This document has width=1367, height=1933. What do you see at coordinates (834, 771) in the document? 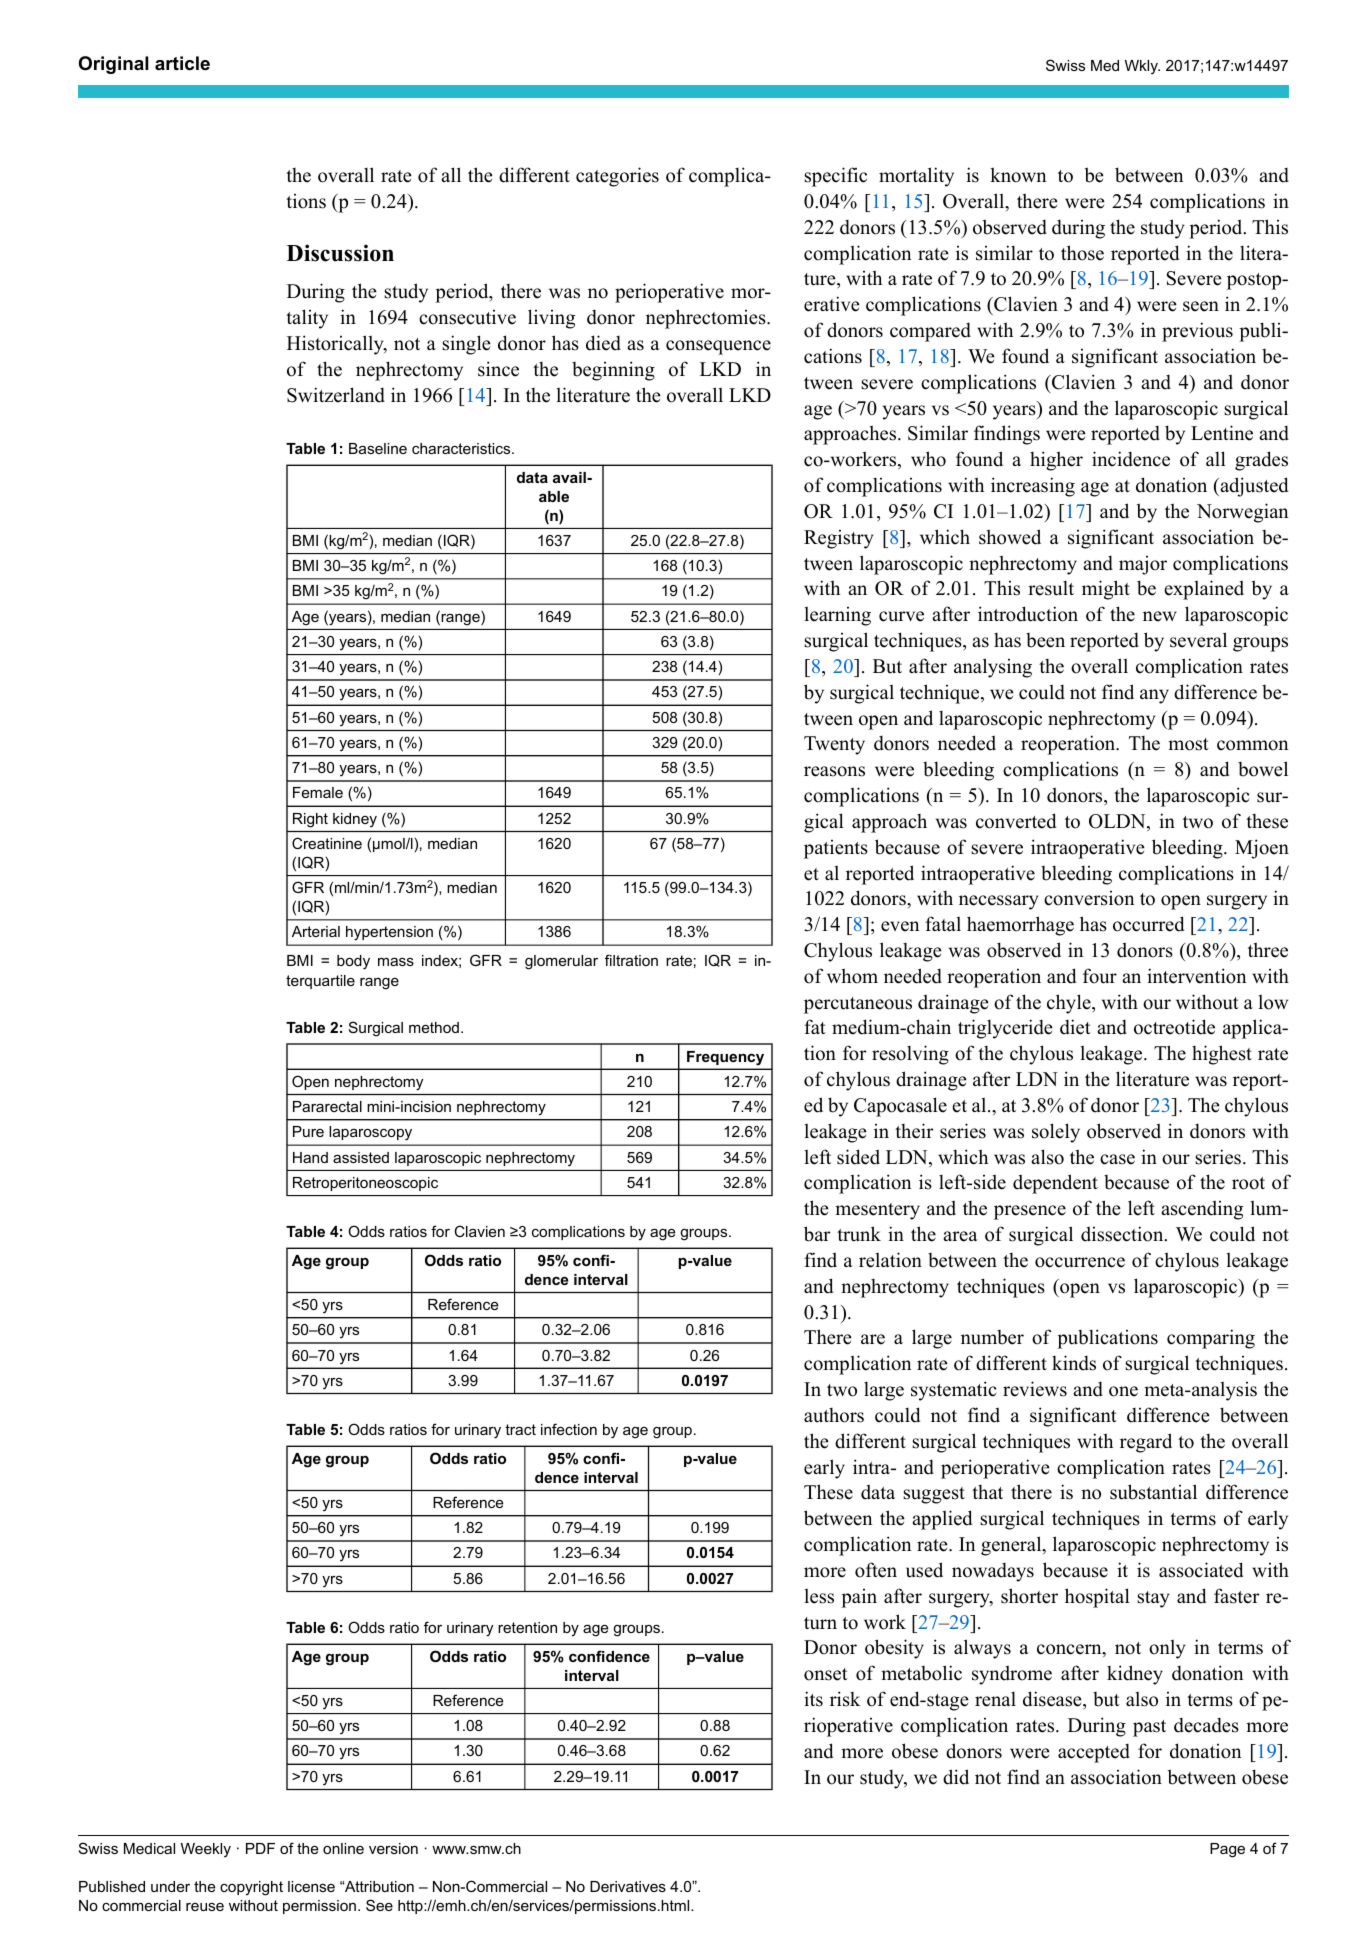
I see `reasons` at bounding box center [834, 771].
